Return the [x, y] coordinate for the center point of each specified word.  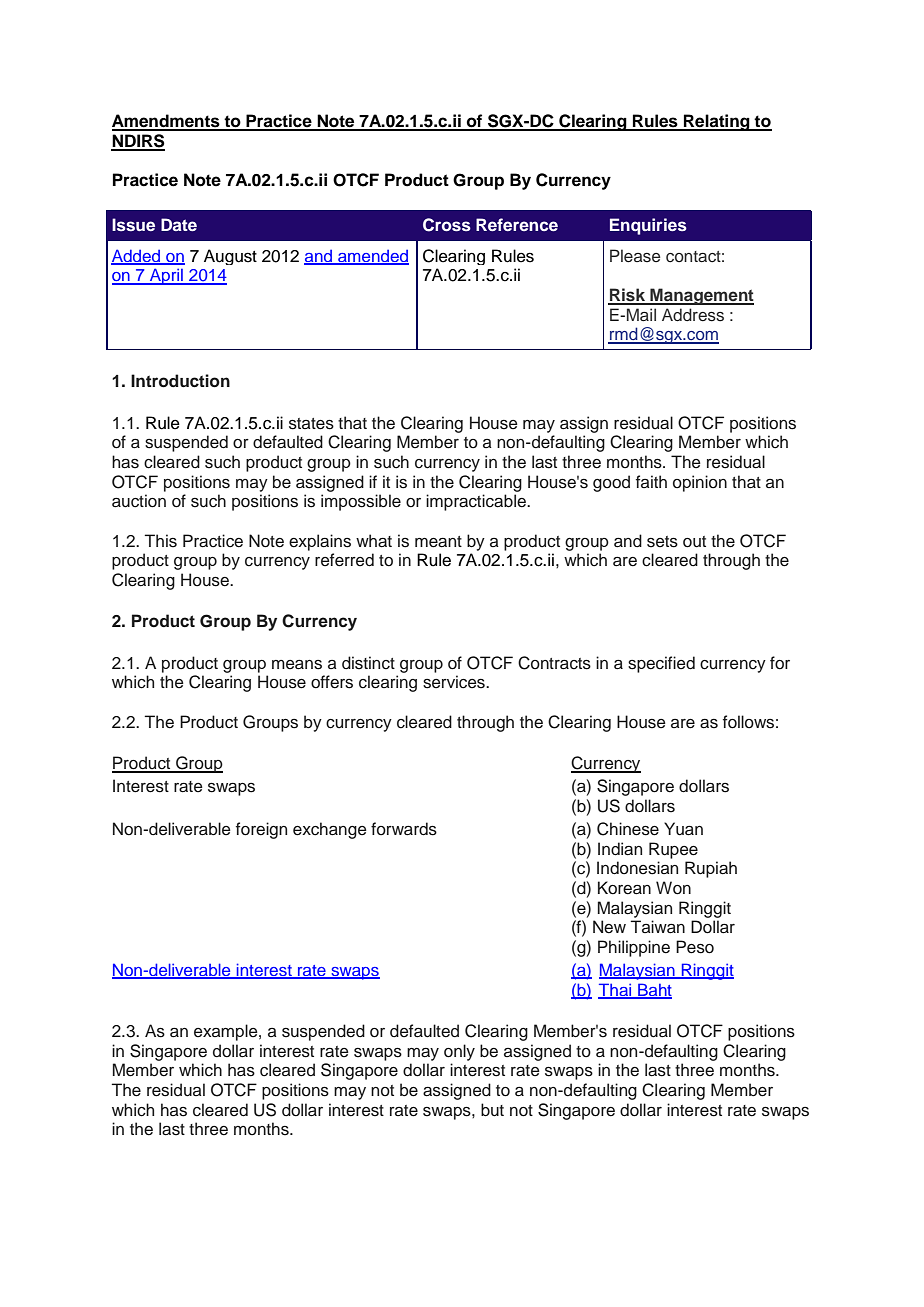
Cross [447, 225]
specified [661, 664]
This [161, 541]
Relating [717, 122]
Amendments [167, 122]
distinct [368, 663]
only [459, 1052]
